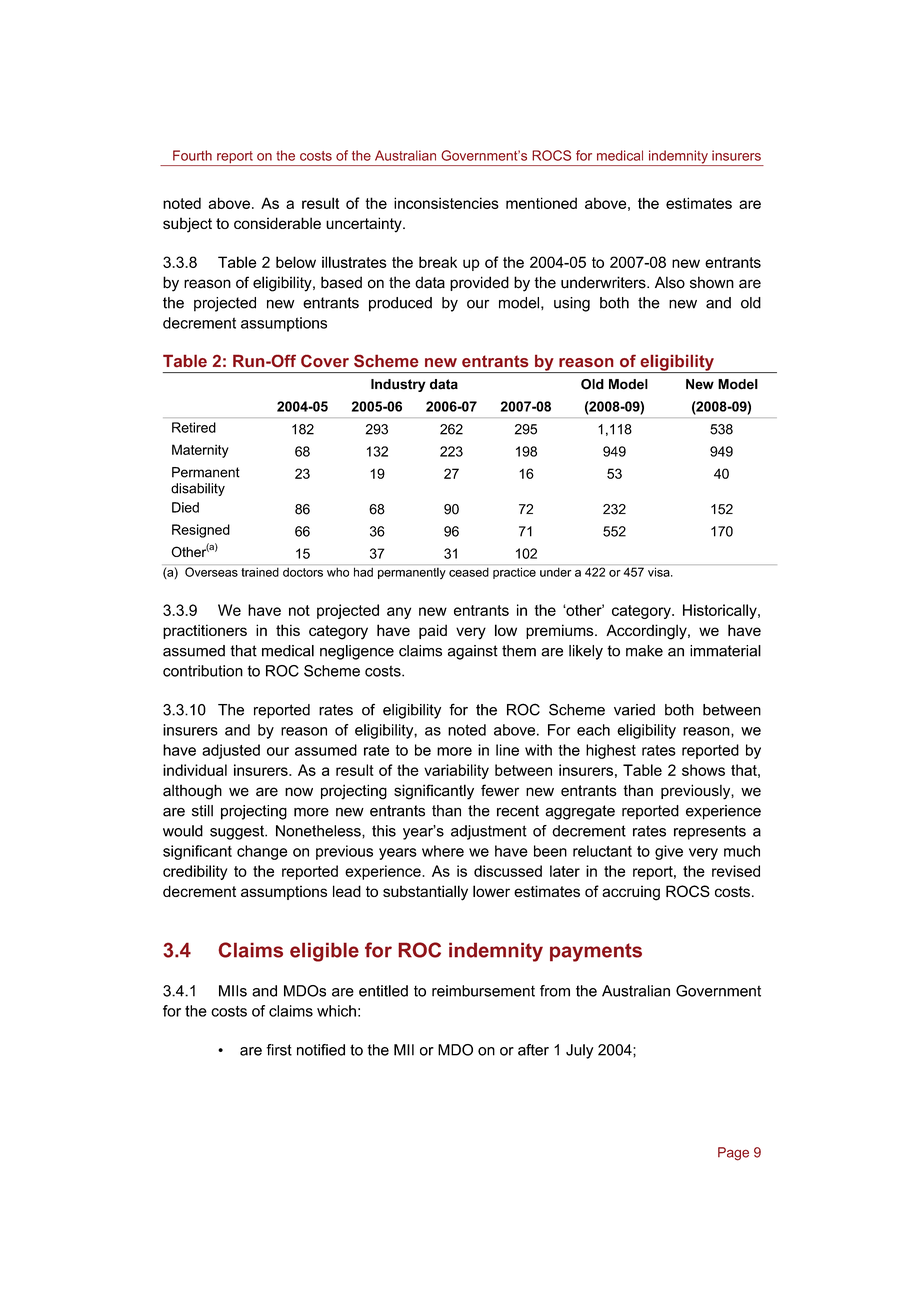 This page has width=924, height=1308. Describe the element at coordinates (489, 832) in the page. I see `adjustment` at that location.
